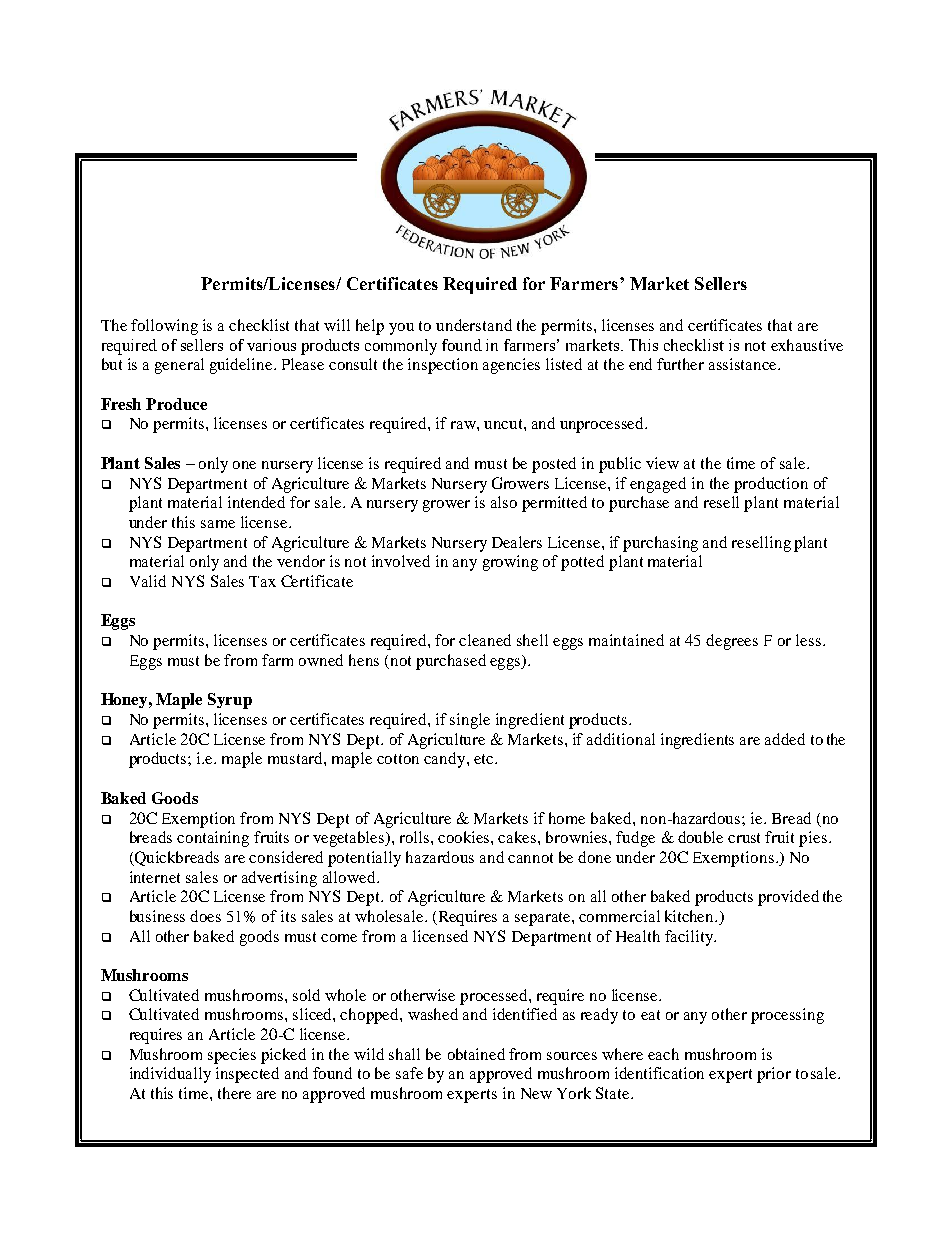  Describe the element at coordinates (148, 581) in the screenshot. I see `Valid` at that location.
